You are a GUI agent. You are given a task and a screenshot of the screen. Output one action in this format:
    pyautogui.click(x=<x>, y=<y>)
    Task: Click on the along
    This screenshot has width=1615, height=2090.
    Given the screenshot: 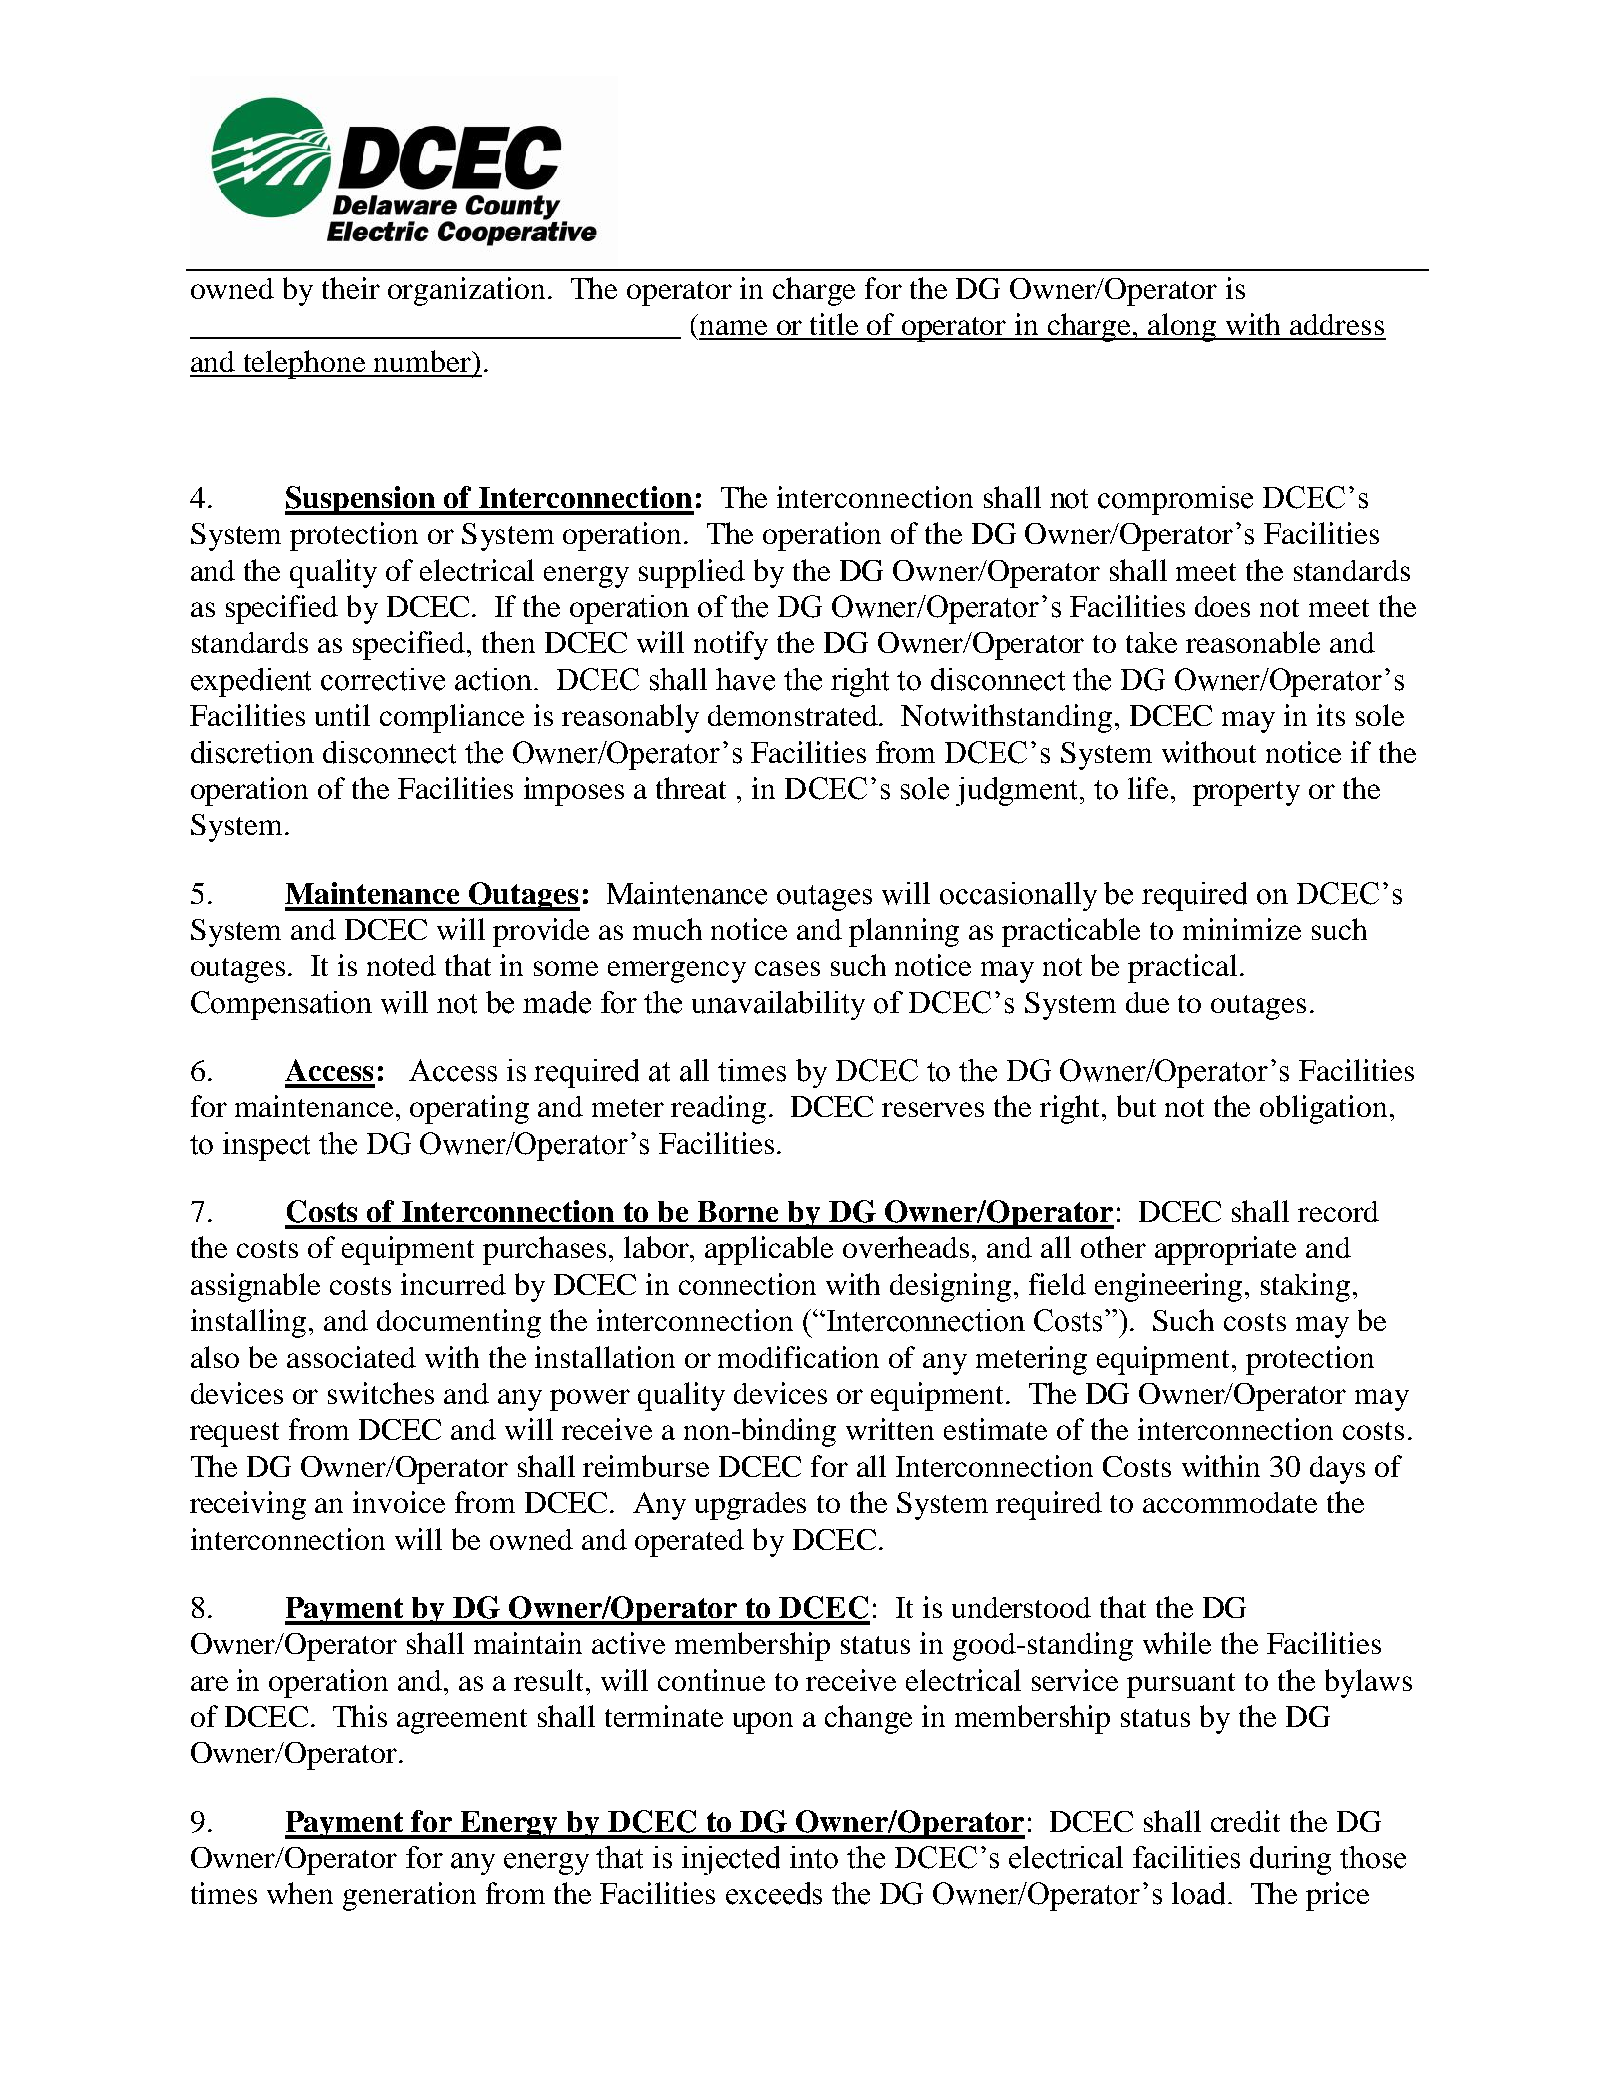 What is the action you would take?
    pyautogui.click(x=1183, y=327)
